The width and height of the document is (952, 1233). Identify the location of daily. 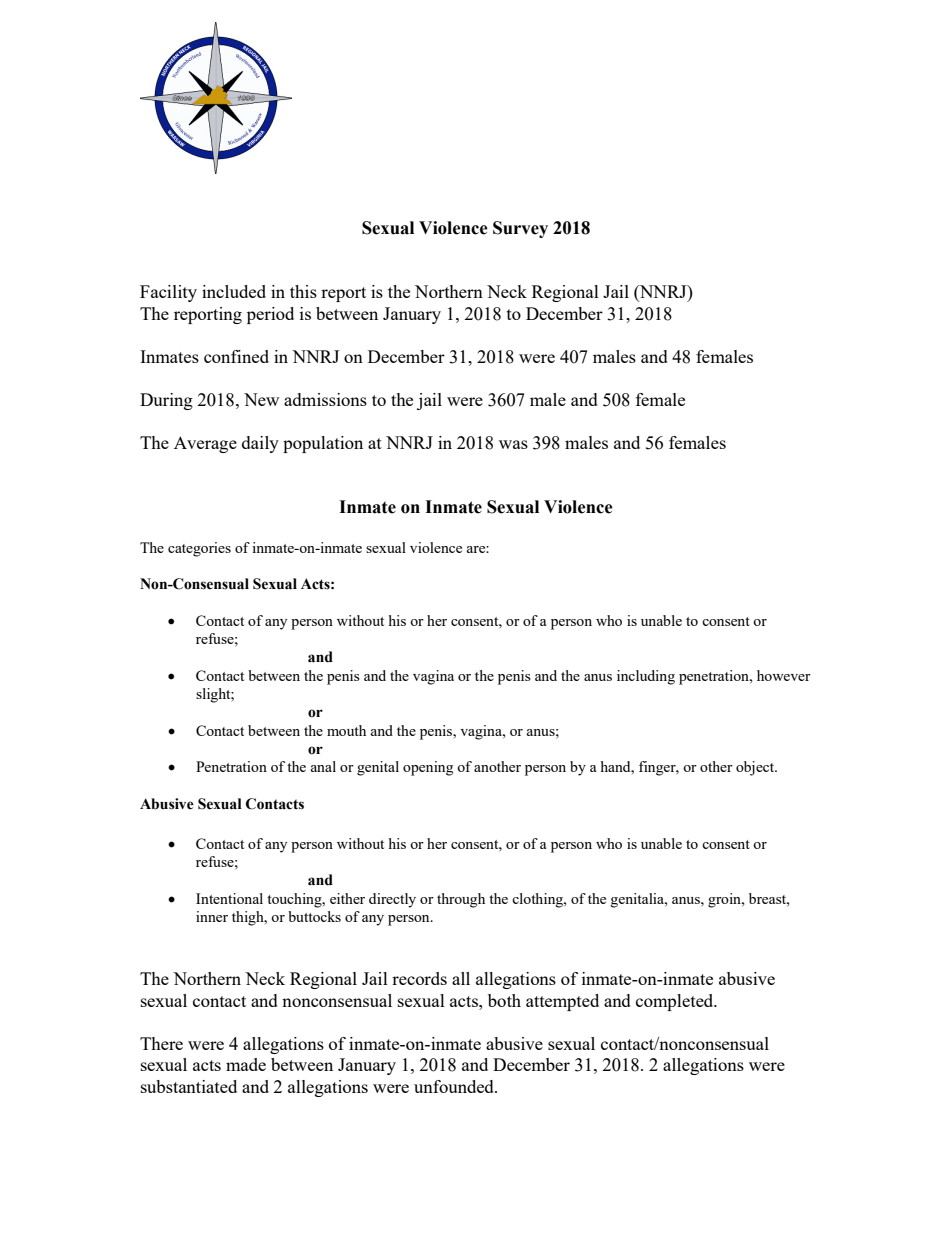
(260, 444).
